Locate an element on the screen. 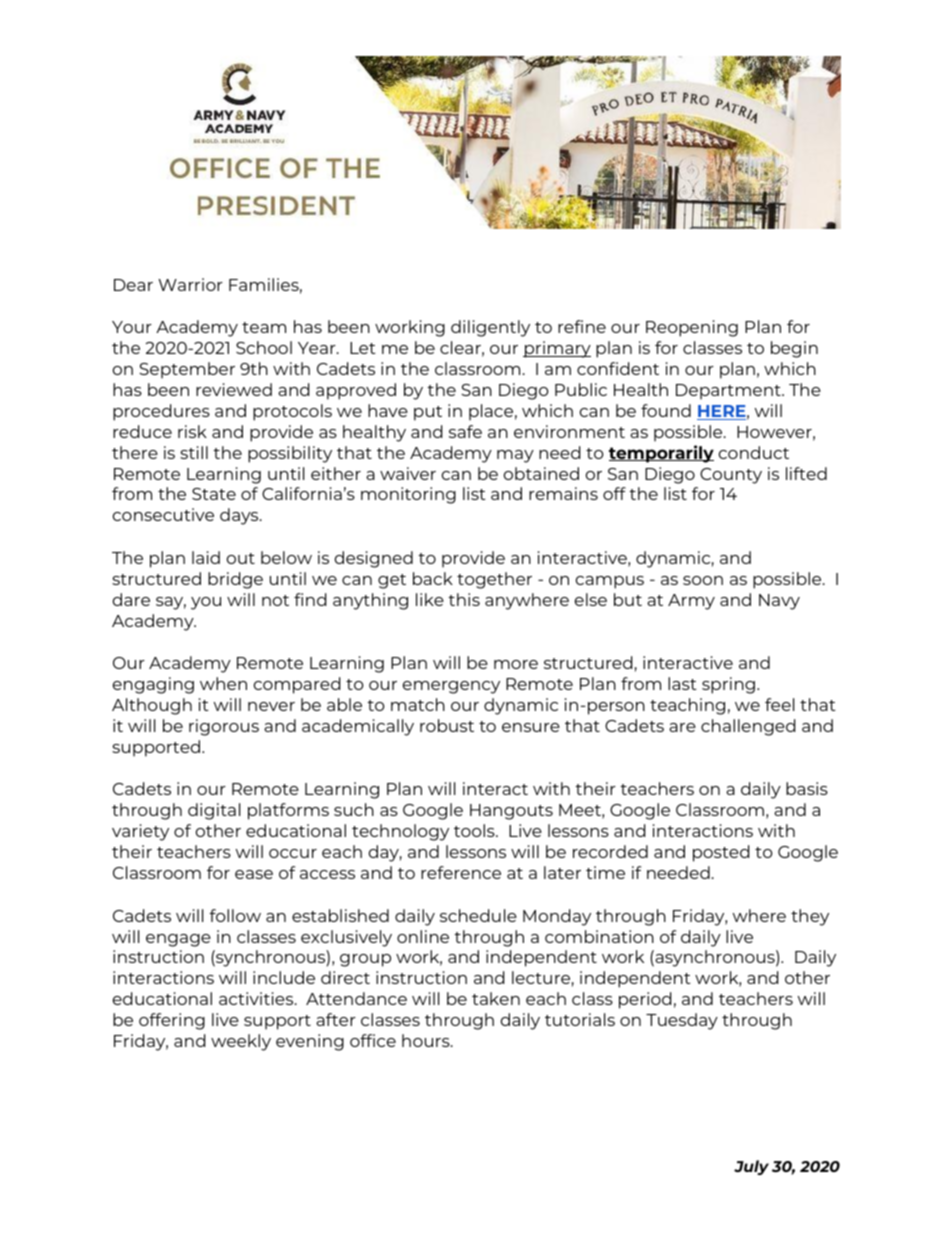  more is located at coordinates (516, 664).
